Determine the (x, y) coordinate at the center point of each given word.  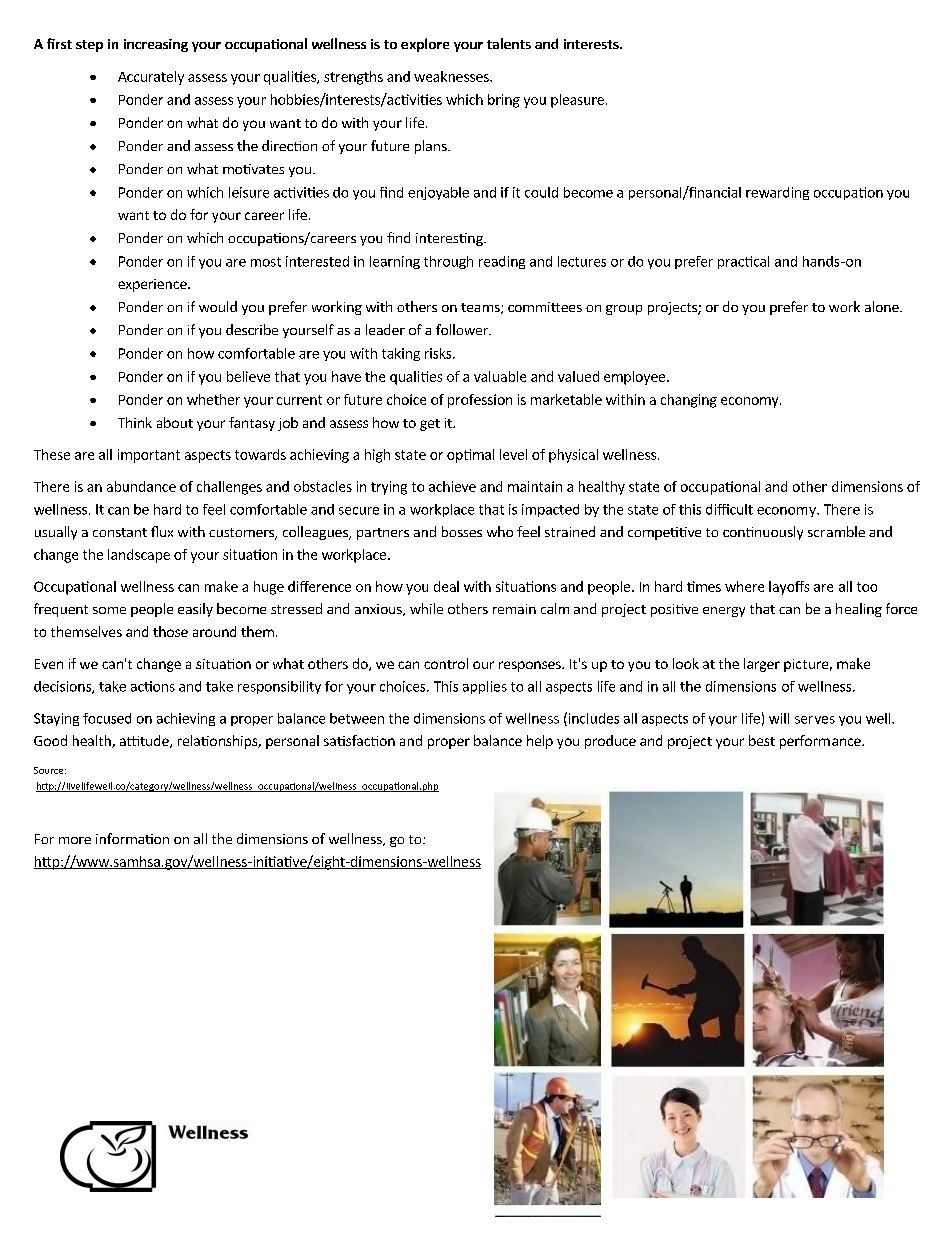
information (132, 838)
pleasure (577, 101)
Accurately (151, 78)
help (540, 742)
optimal (470, 456)
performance (821, 742)
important (149, 456)
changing (689, 401)
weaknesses (452, 76)
